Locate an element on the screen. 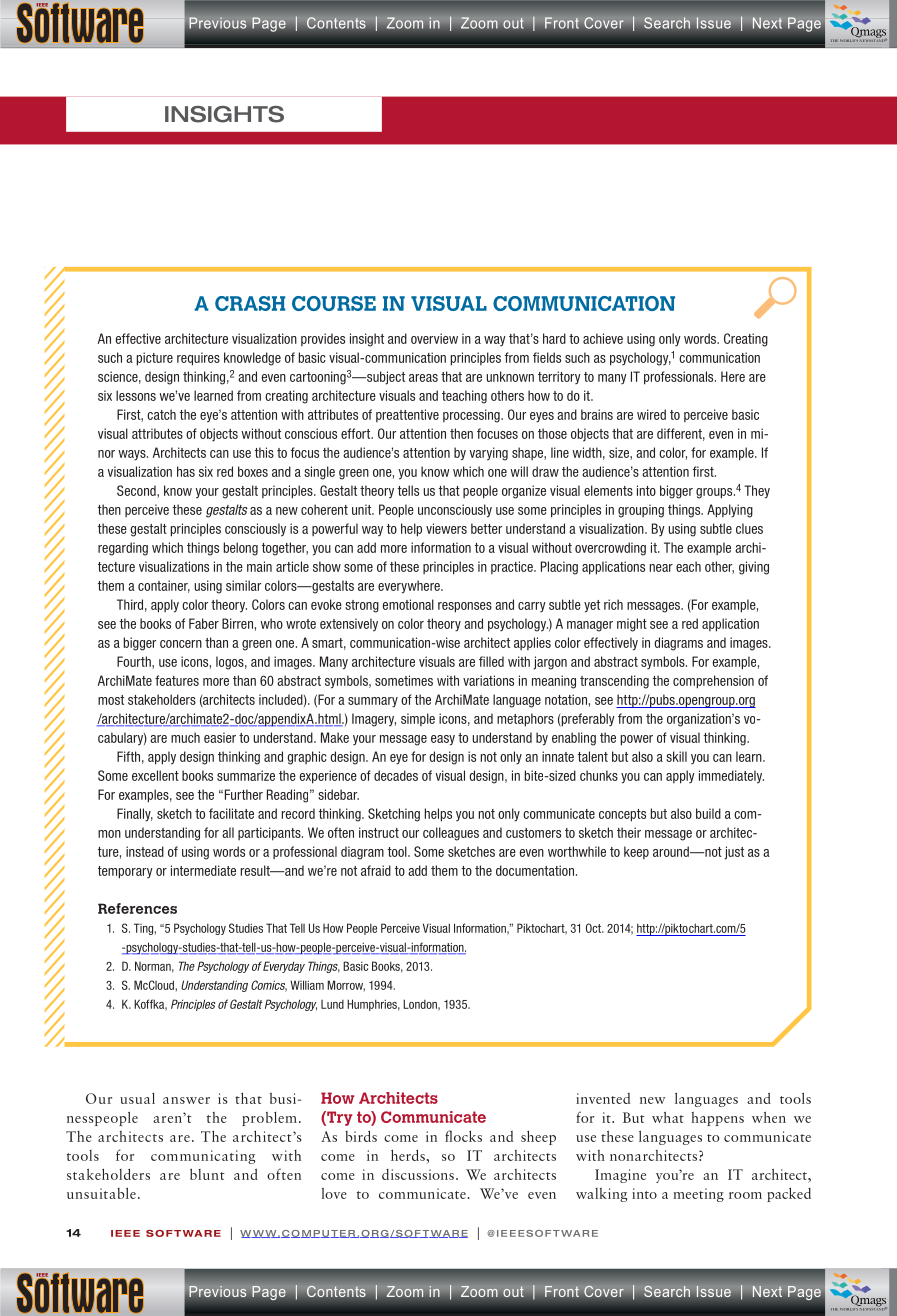 This screenshot has width=897, height=1316. skill is located at coordinates (676, 756).
